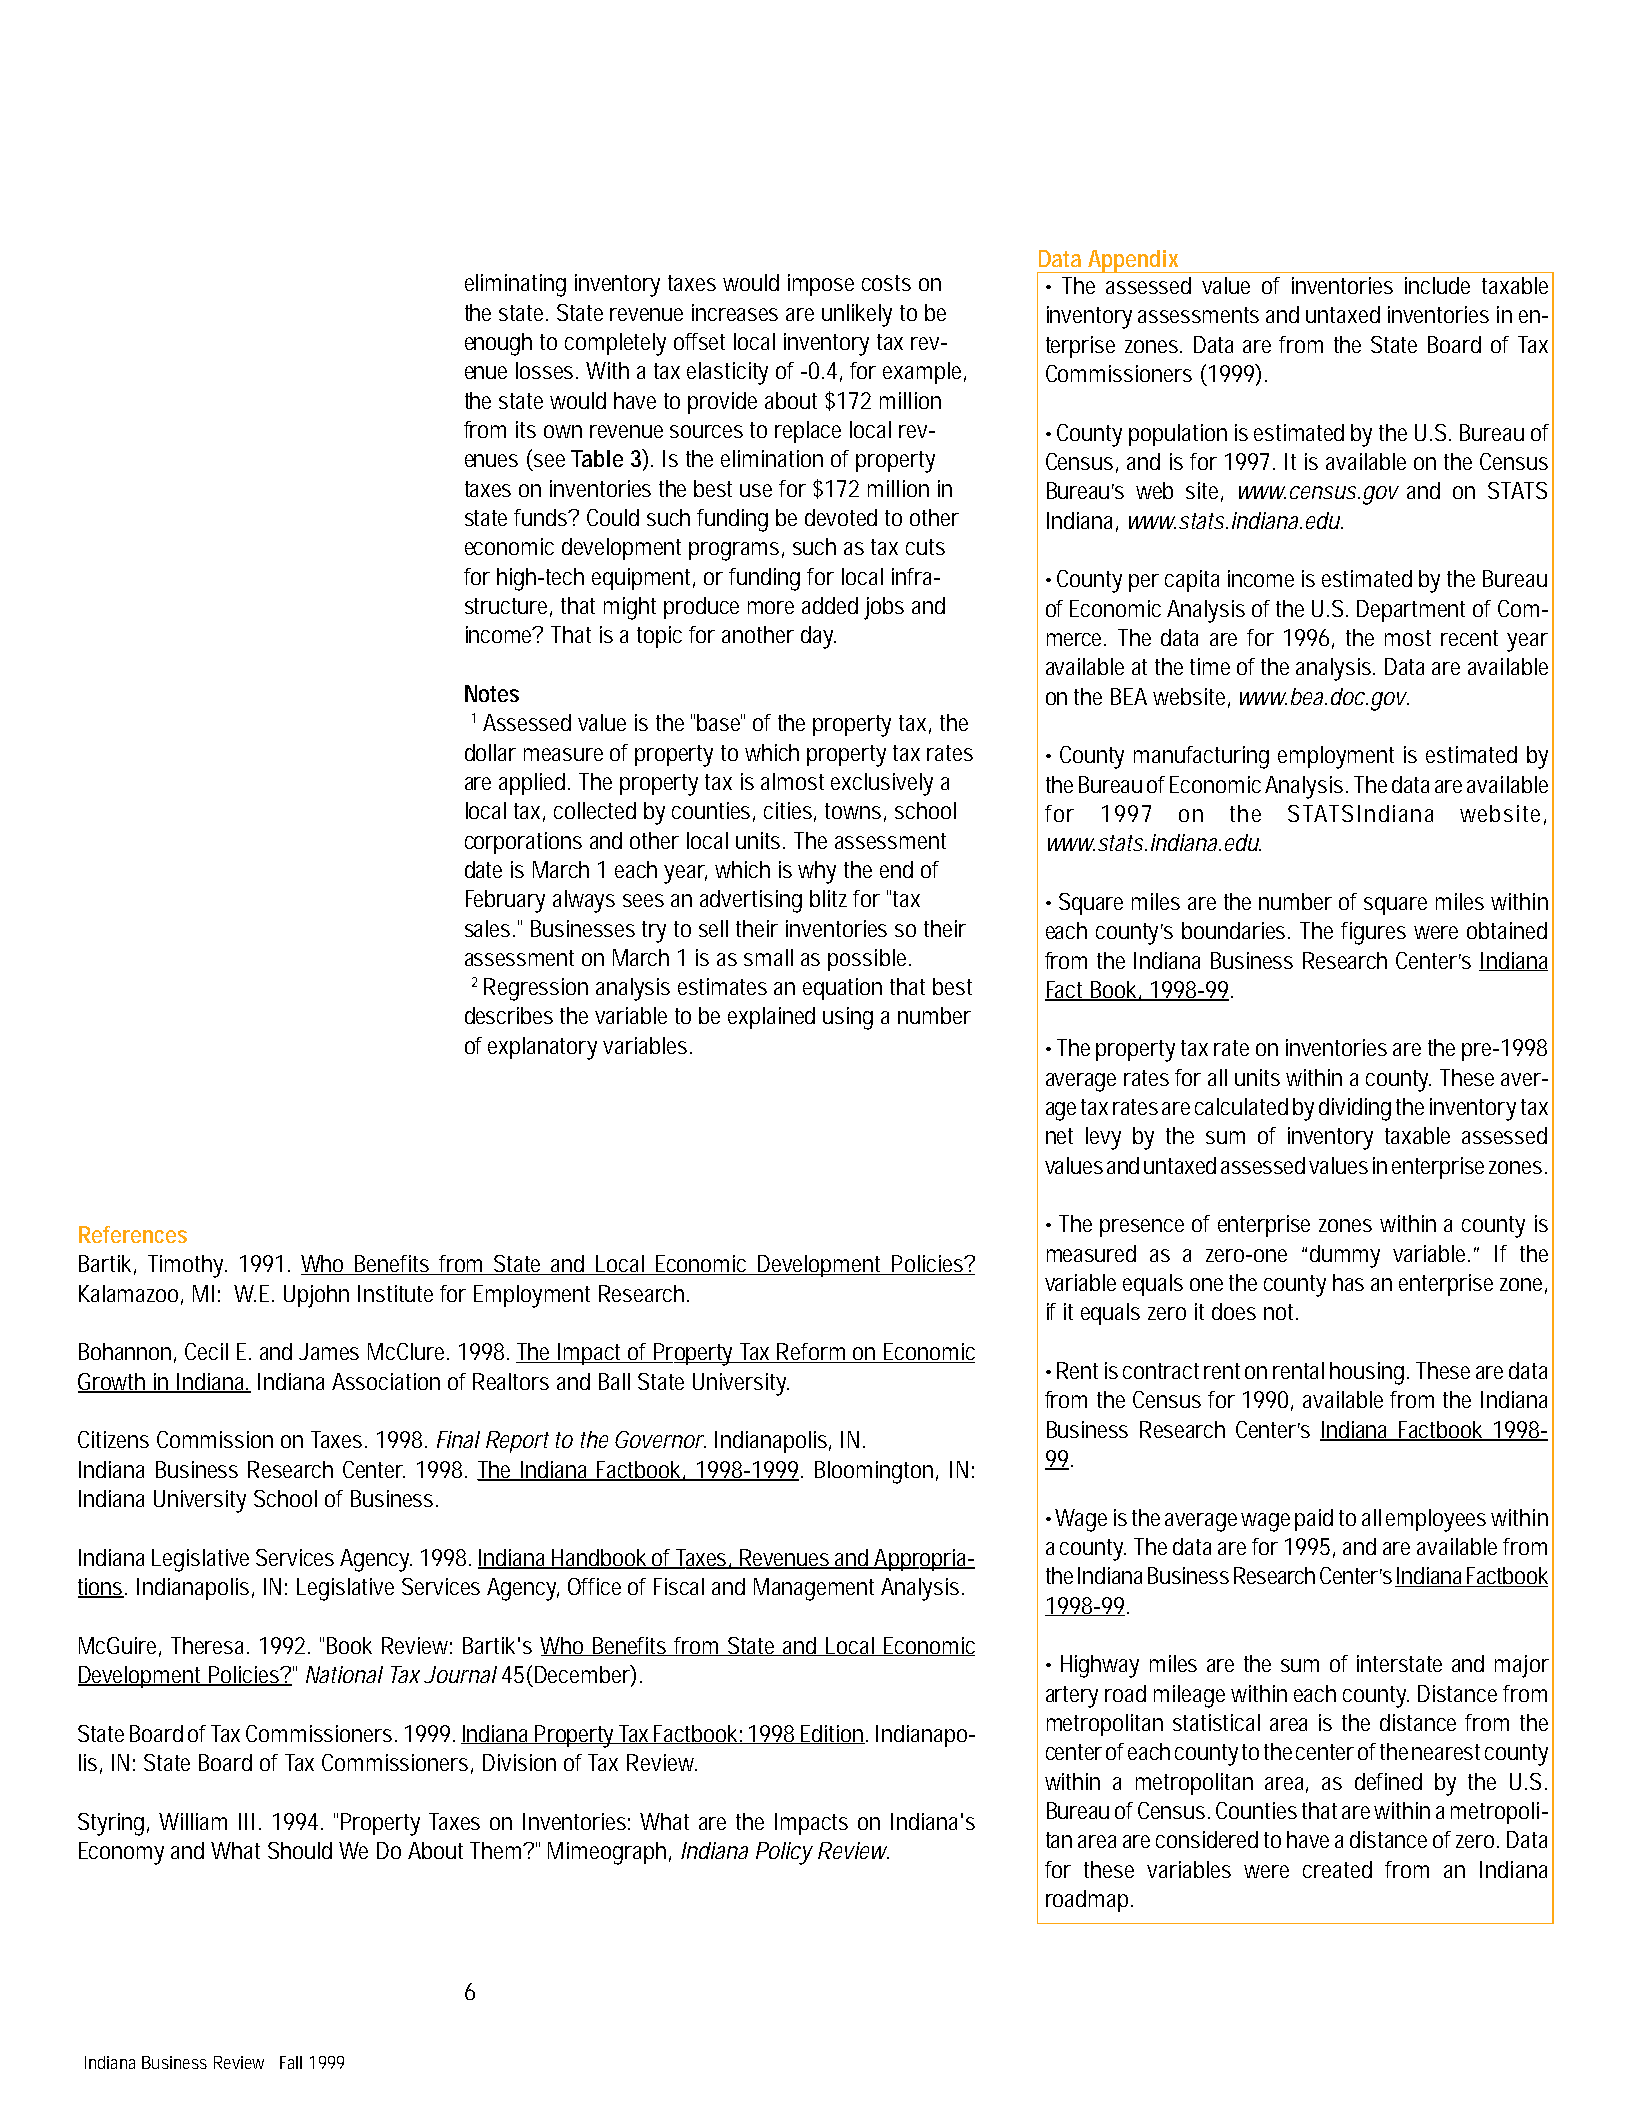 Image resolution: width=1631 pixels, height=2111 pixels. I want to click on Theresa, so click(210, 1645).
